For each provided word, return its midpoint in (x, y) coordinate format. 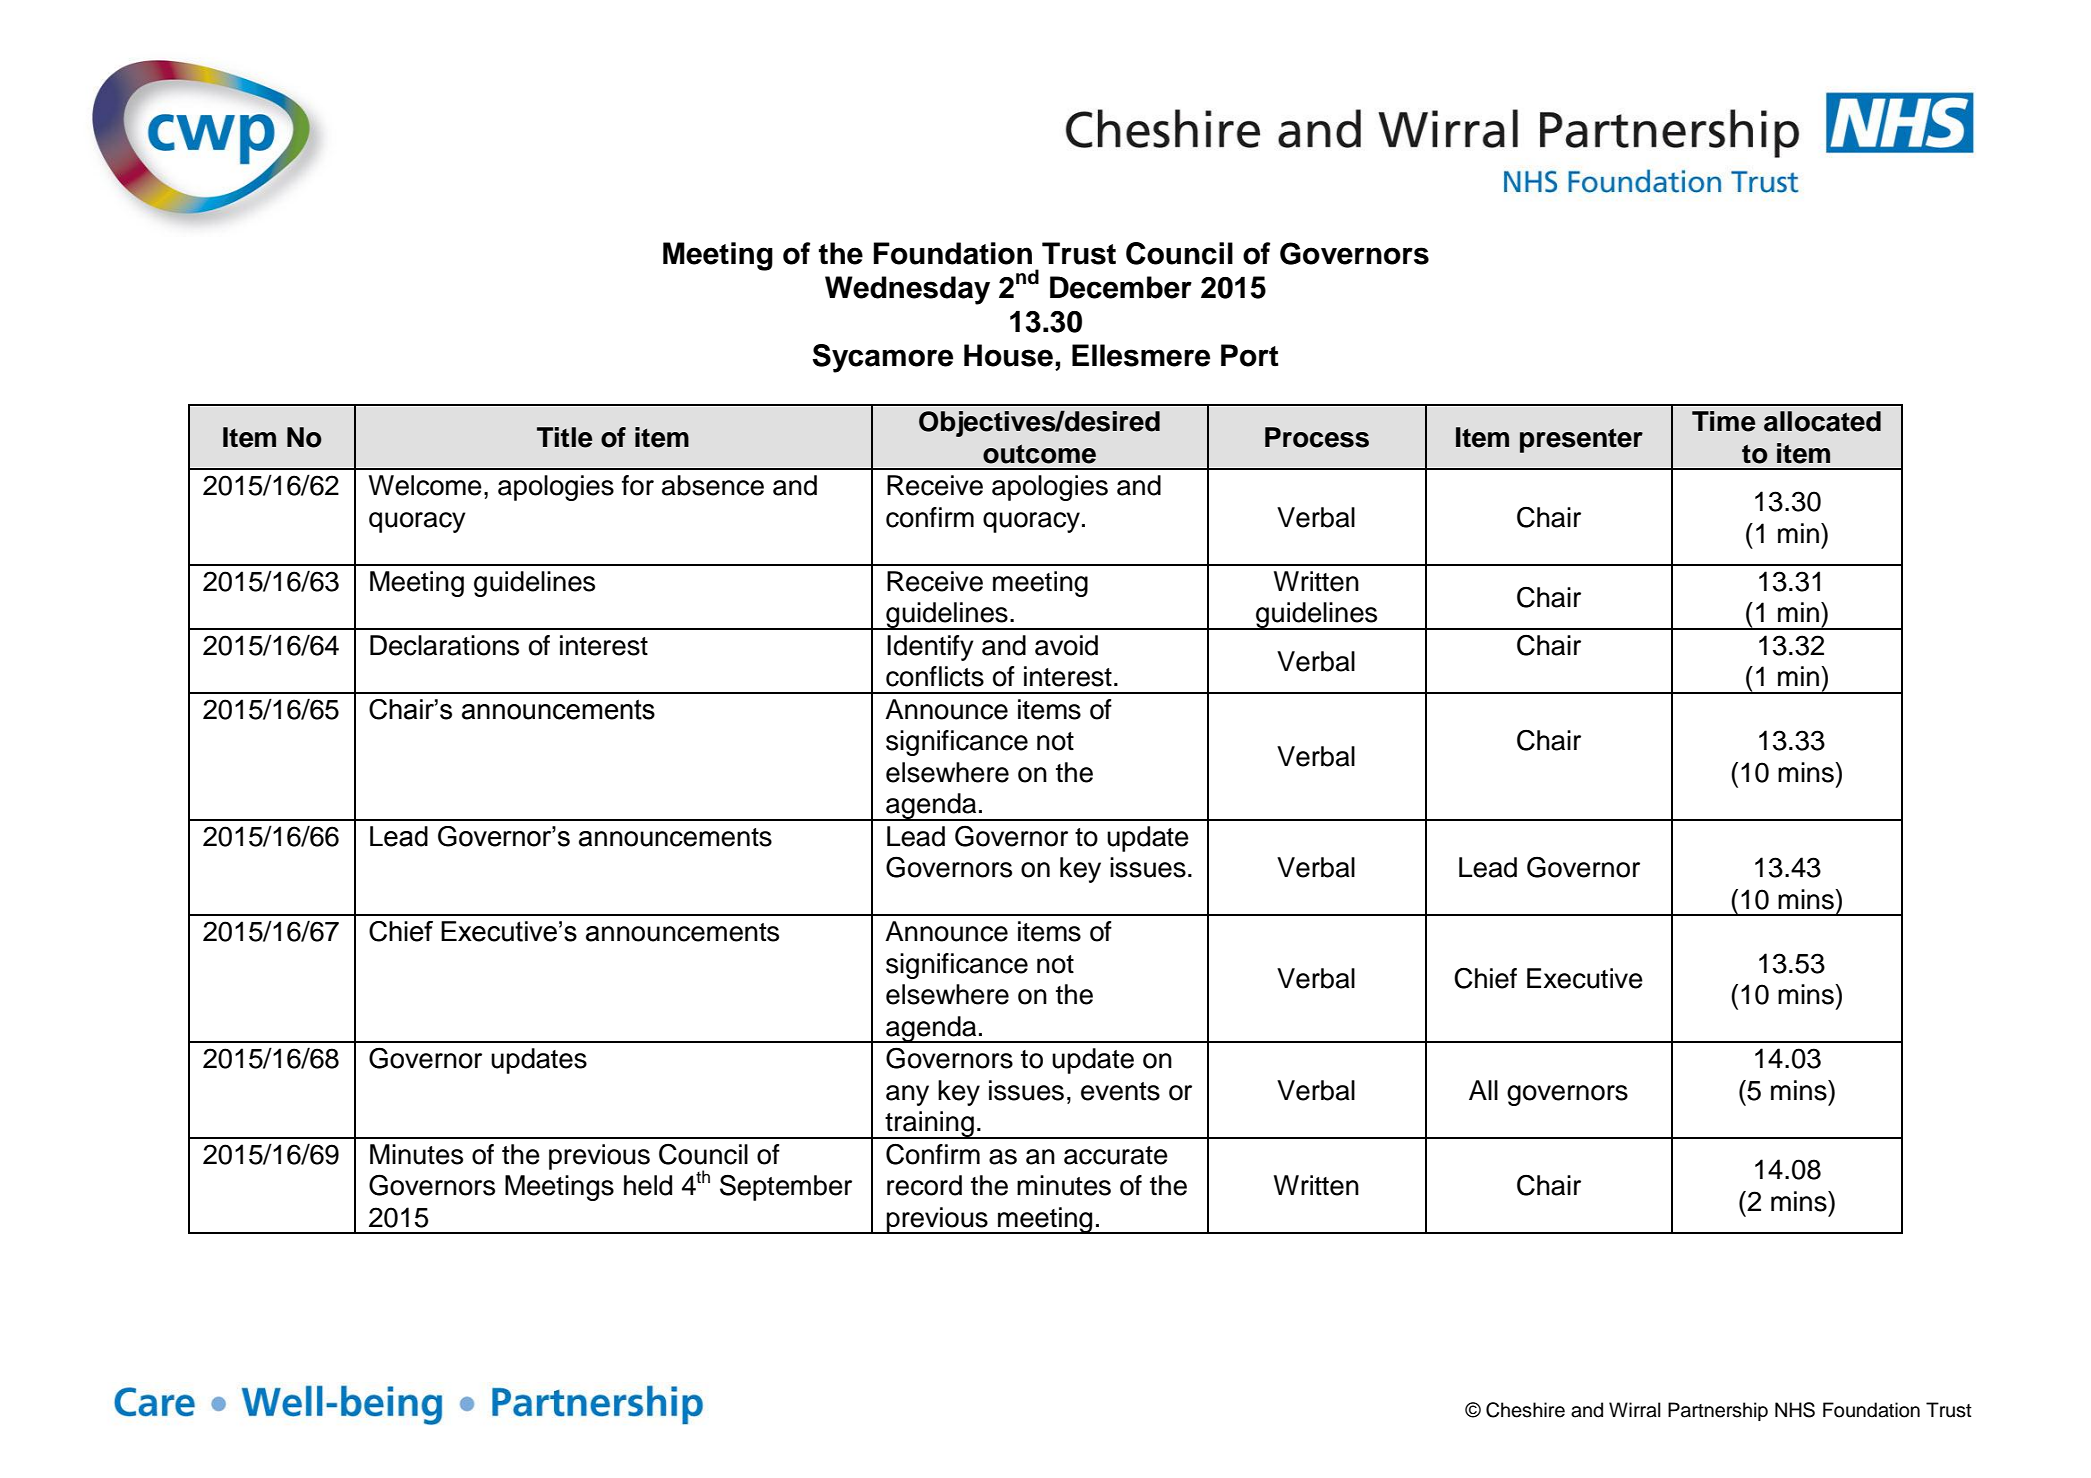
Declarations (444, 645)
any (907, 1095)
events (1120, 1091)
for (638, 485)
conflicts (935, 676)
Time (1723, 421)
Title (564, 437)
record (924, 1185)
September (786, 1187)
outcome (1039, 454)
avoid (1066, 645)
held (648, 1185)
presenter (1581, 440)
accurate (1116, 1155)
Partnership (1718, 1411)
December (1121, 287)
